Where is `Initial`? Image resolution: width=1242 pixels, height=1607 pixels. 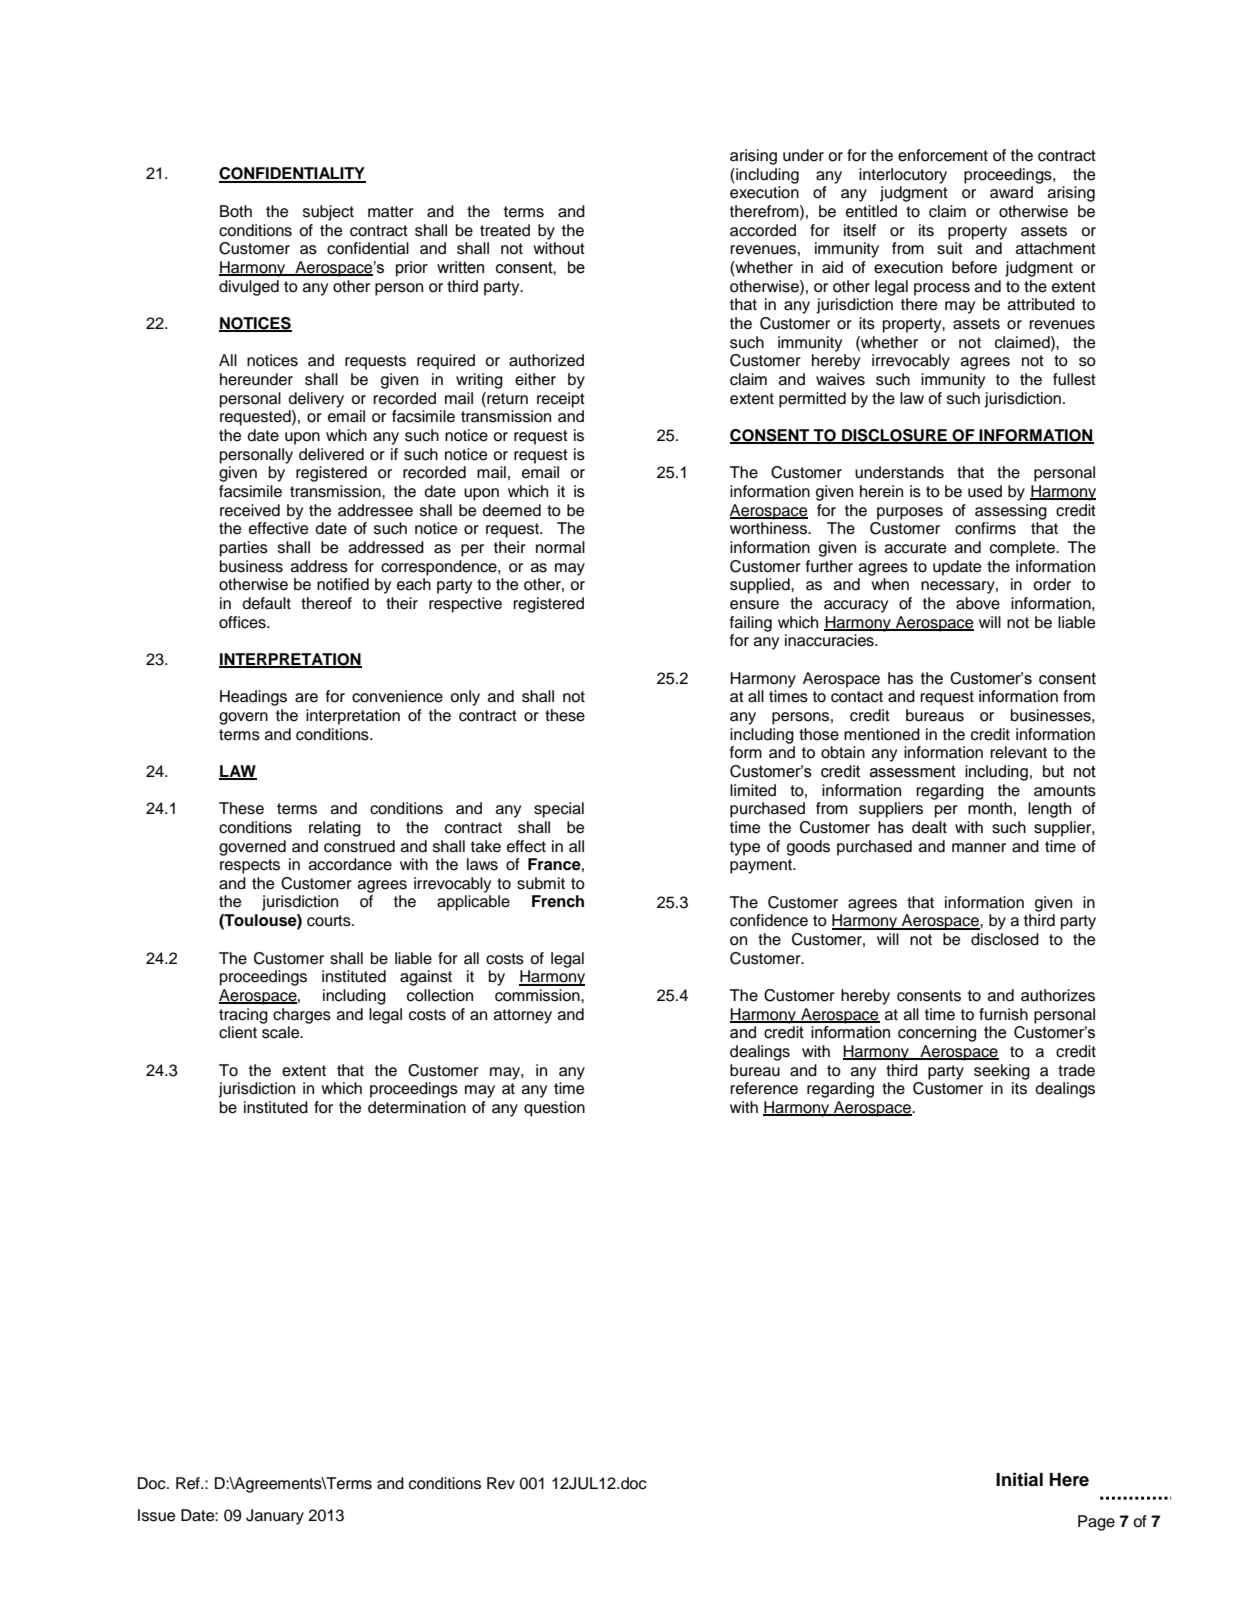
Initial is located at coordinates (1019, 1479).
